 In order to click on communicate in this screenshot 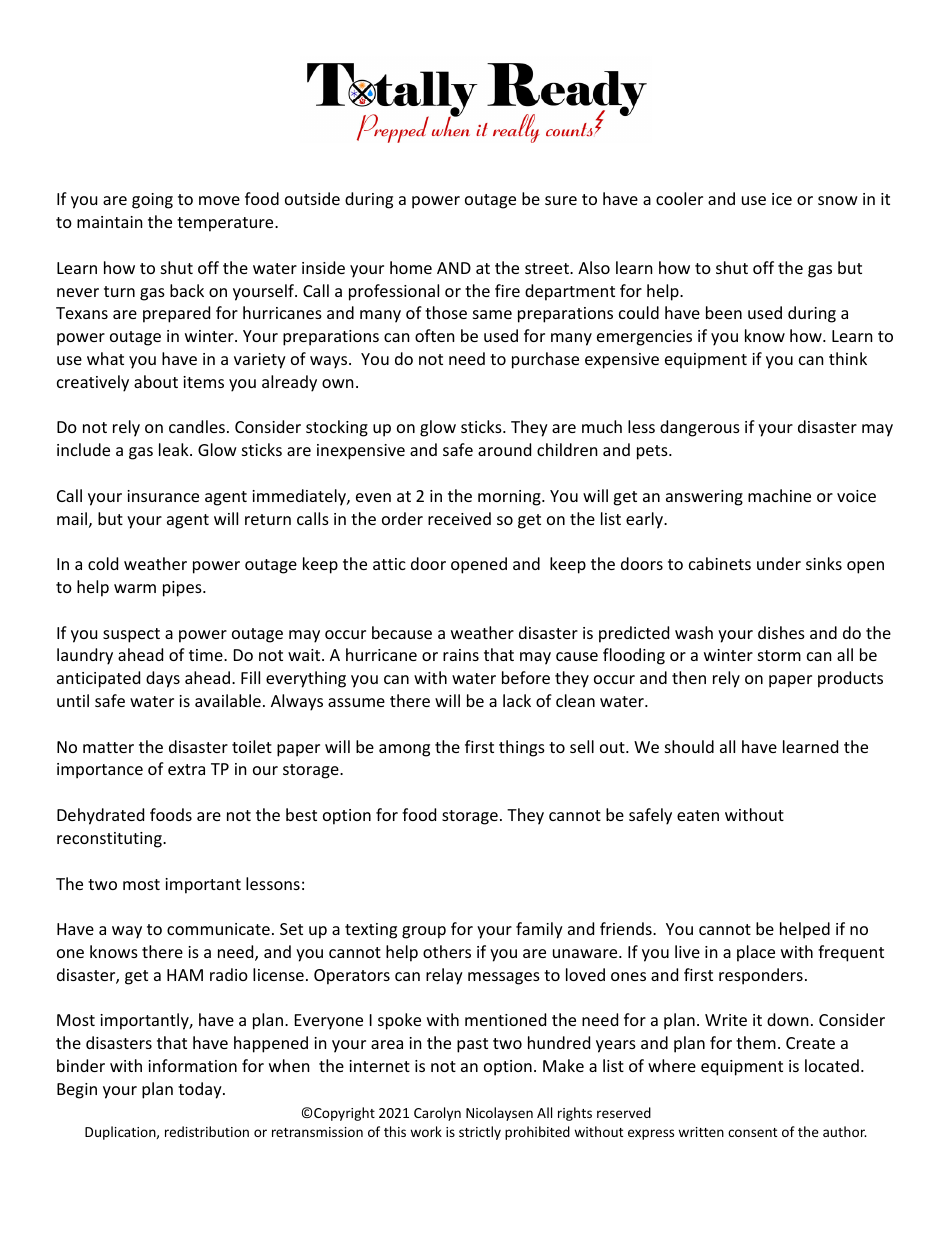, I will do `click(218, 929)`.
